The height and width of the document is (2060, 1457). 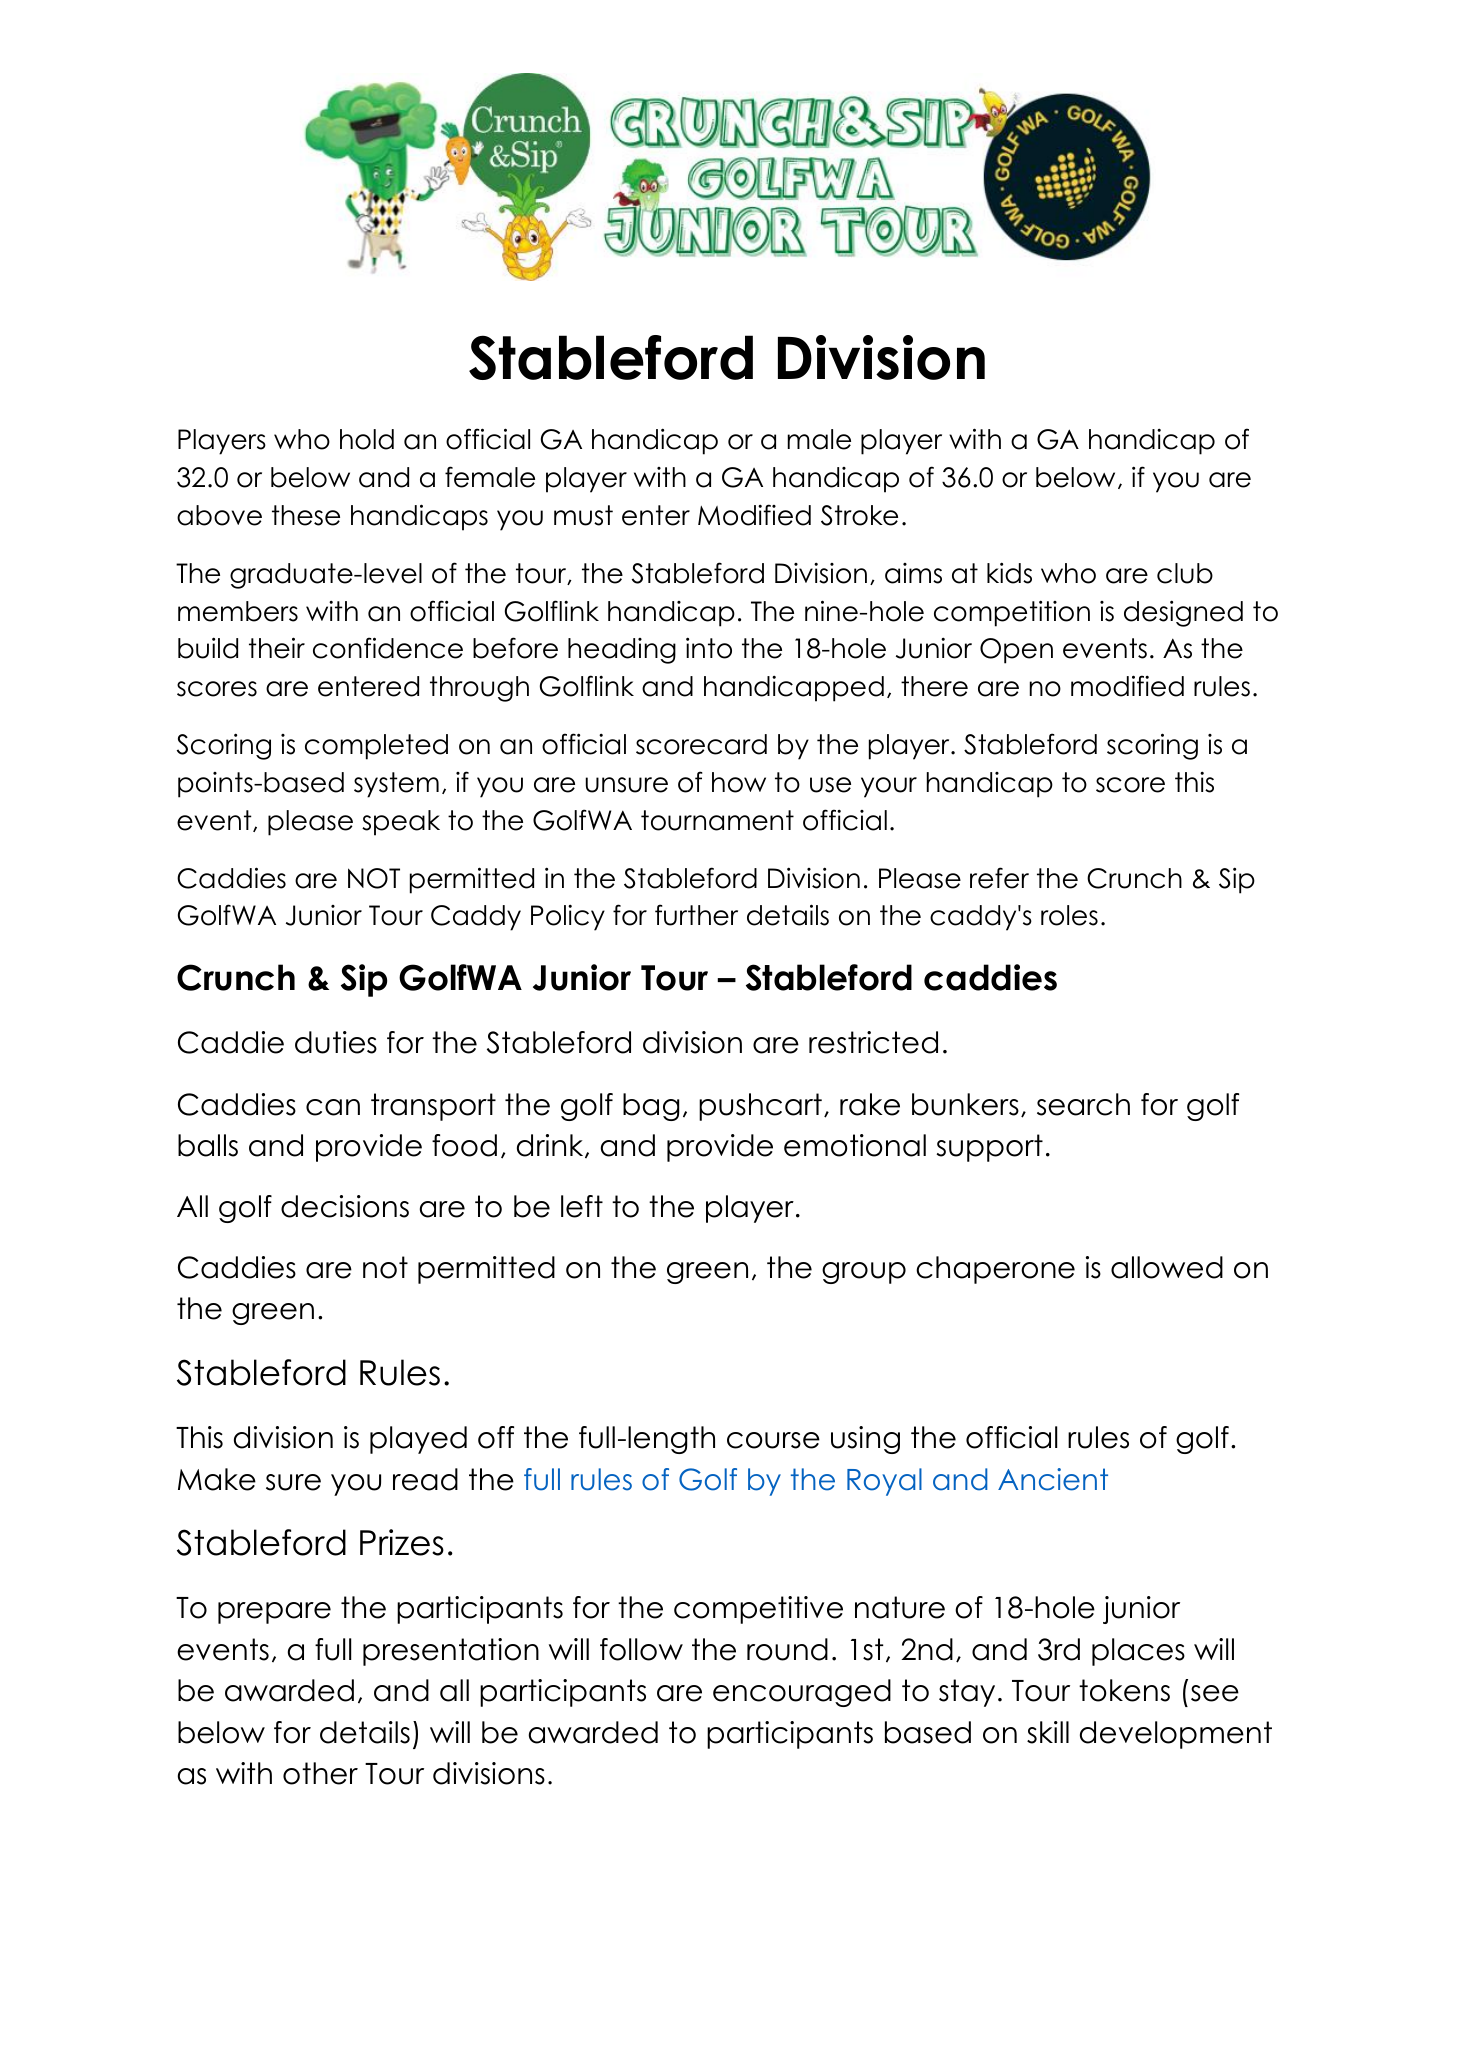 What do you see at coordinates (802, 1693) in the document?
I see `encouraged` at bounding box center [802, 1693].
